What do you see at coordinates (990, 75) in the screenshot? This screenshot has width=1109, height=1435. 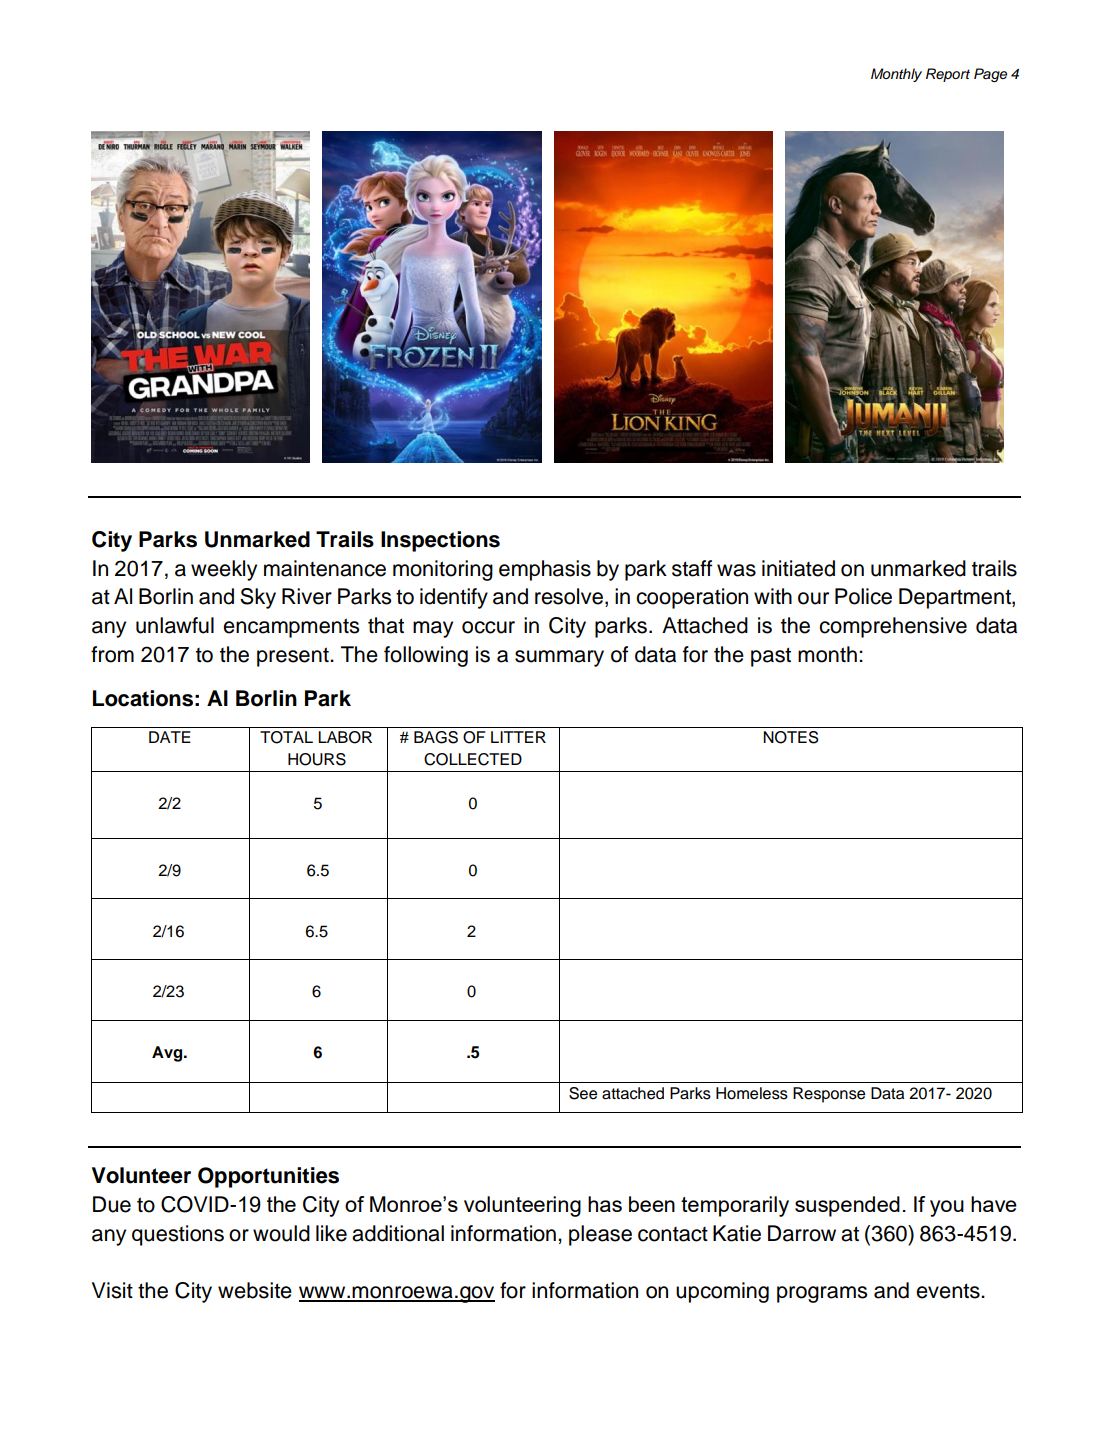 I see `Page` at bounding box center [990, 75].
